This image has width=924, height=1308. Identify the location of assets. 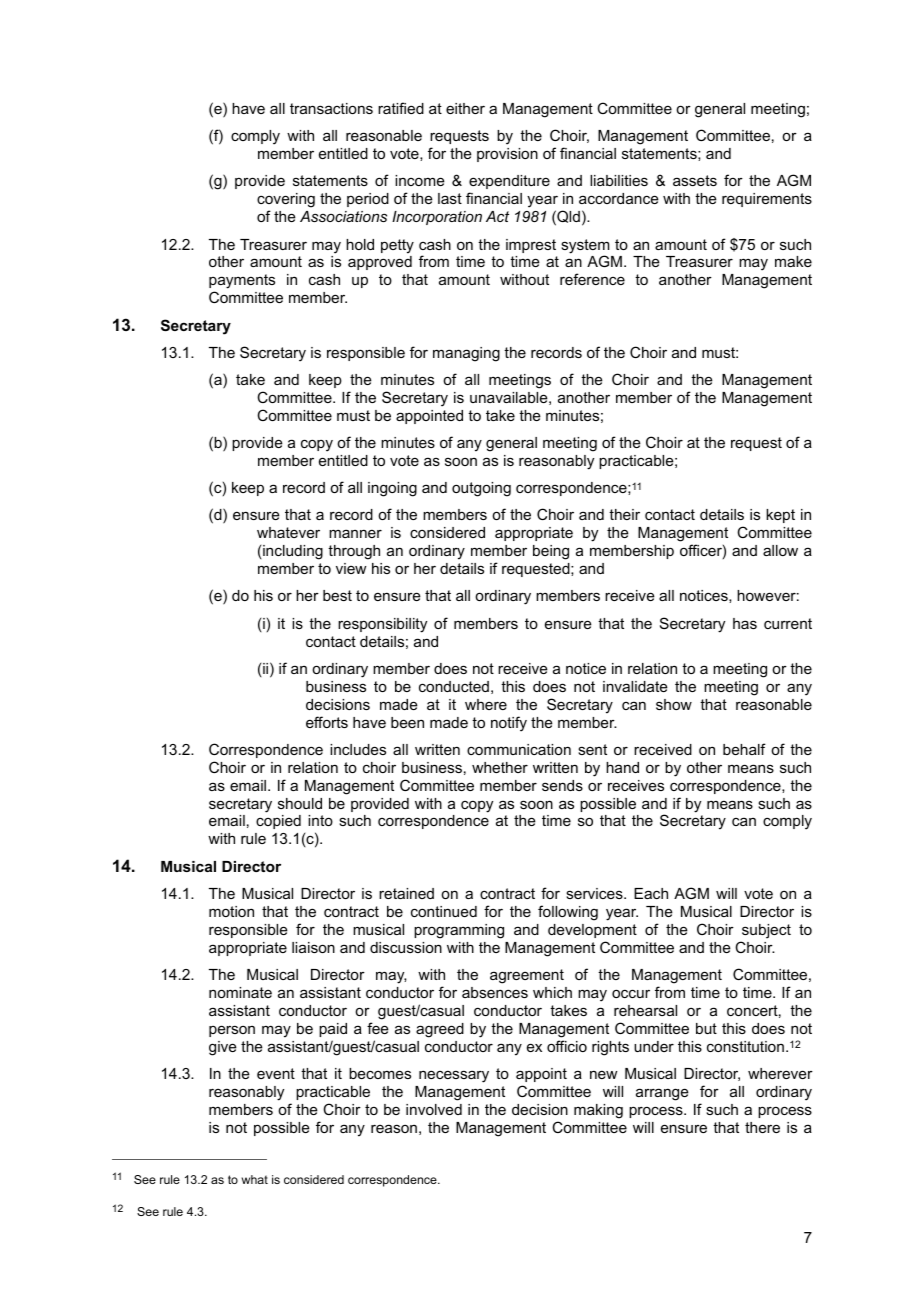
(695, 180).
